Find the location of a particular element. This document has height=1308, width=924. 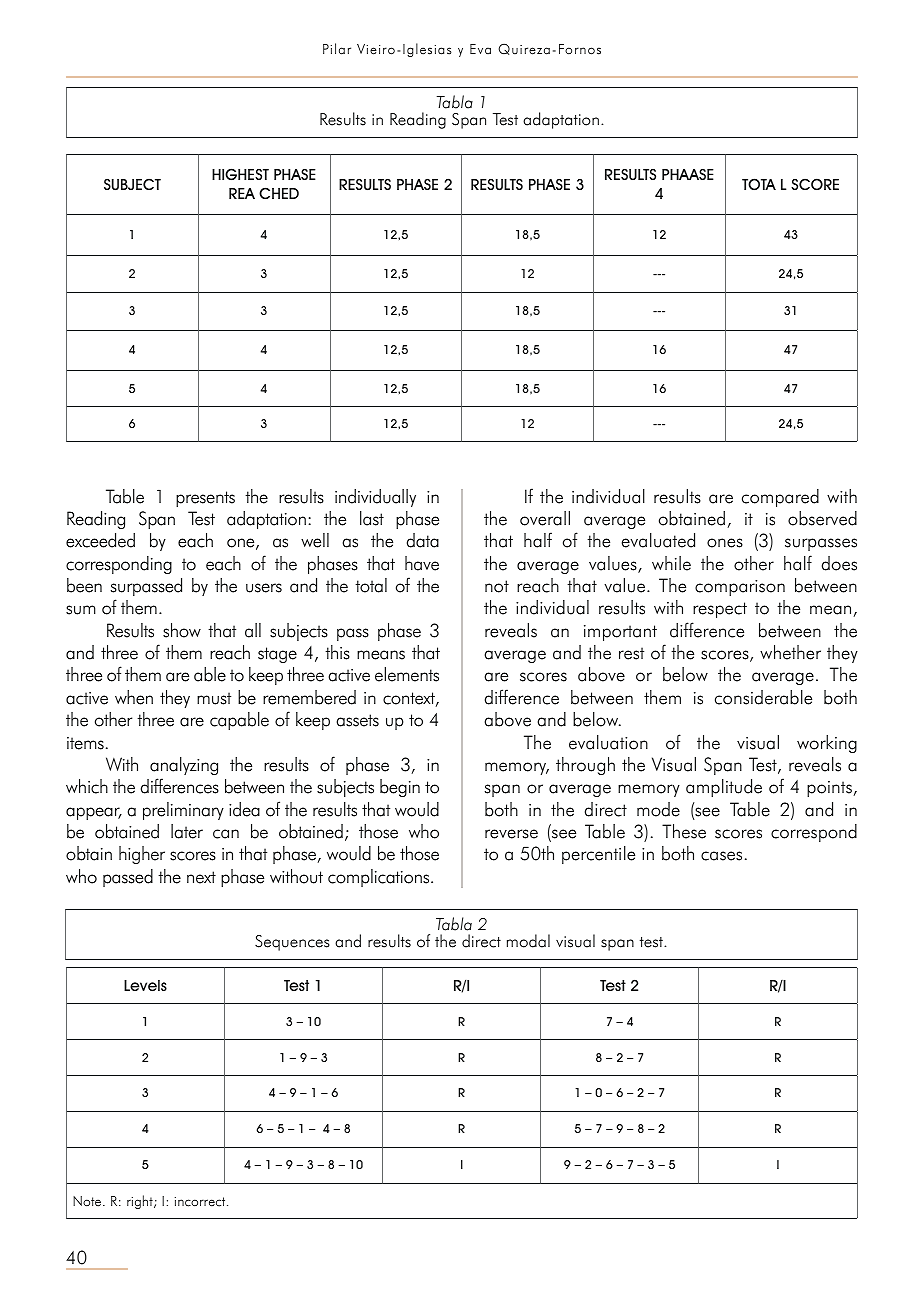

Pilar is located at coordinates (337, 49).
